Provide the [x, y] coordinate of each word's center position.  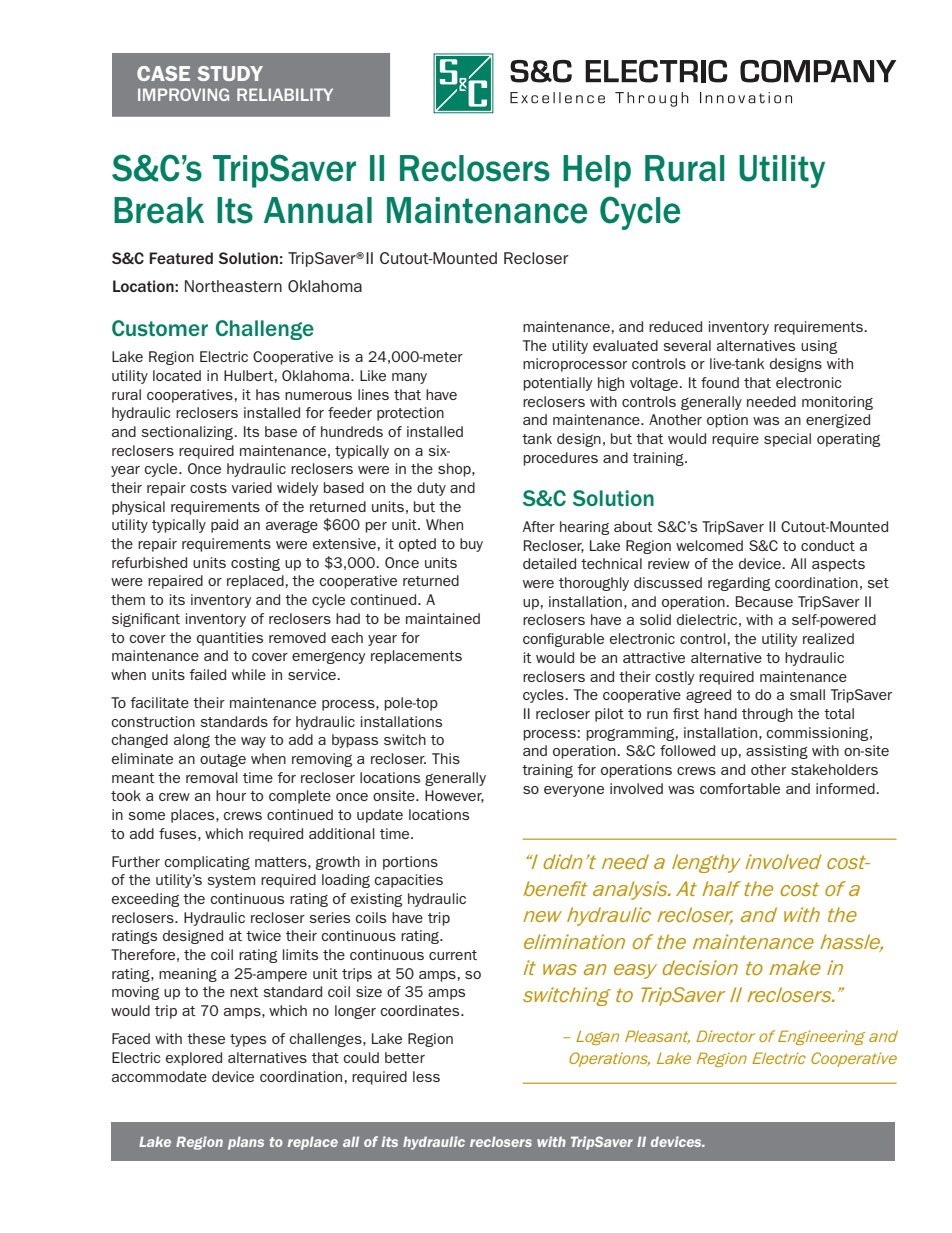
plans [246, 1143]
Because [764, 601]
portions [410, 863]
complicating [207, 863]
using [819, 347]
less [426, 1076]
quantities [230, 639]
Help [597, 171]
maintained [443, 618]
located [177, 375]
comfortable [740, 788]
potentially [557, 384]
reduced [675, 326]
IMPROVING [183, 94]
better [405, 1057]
